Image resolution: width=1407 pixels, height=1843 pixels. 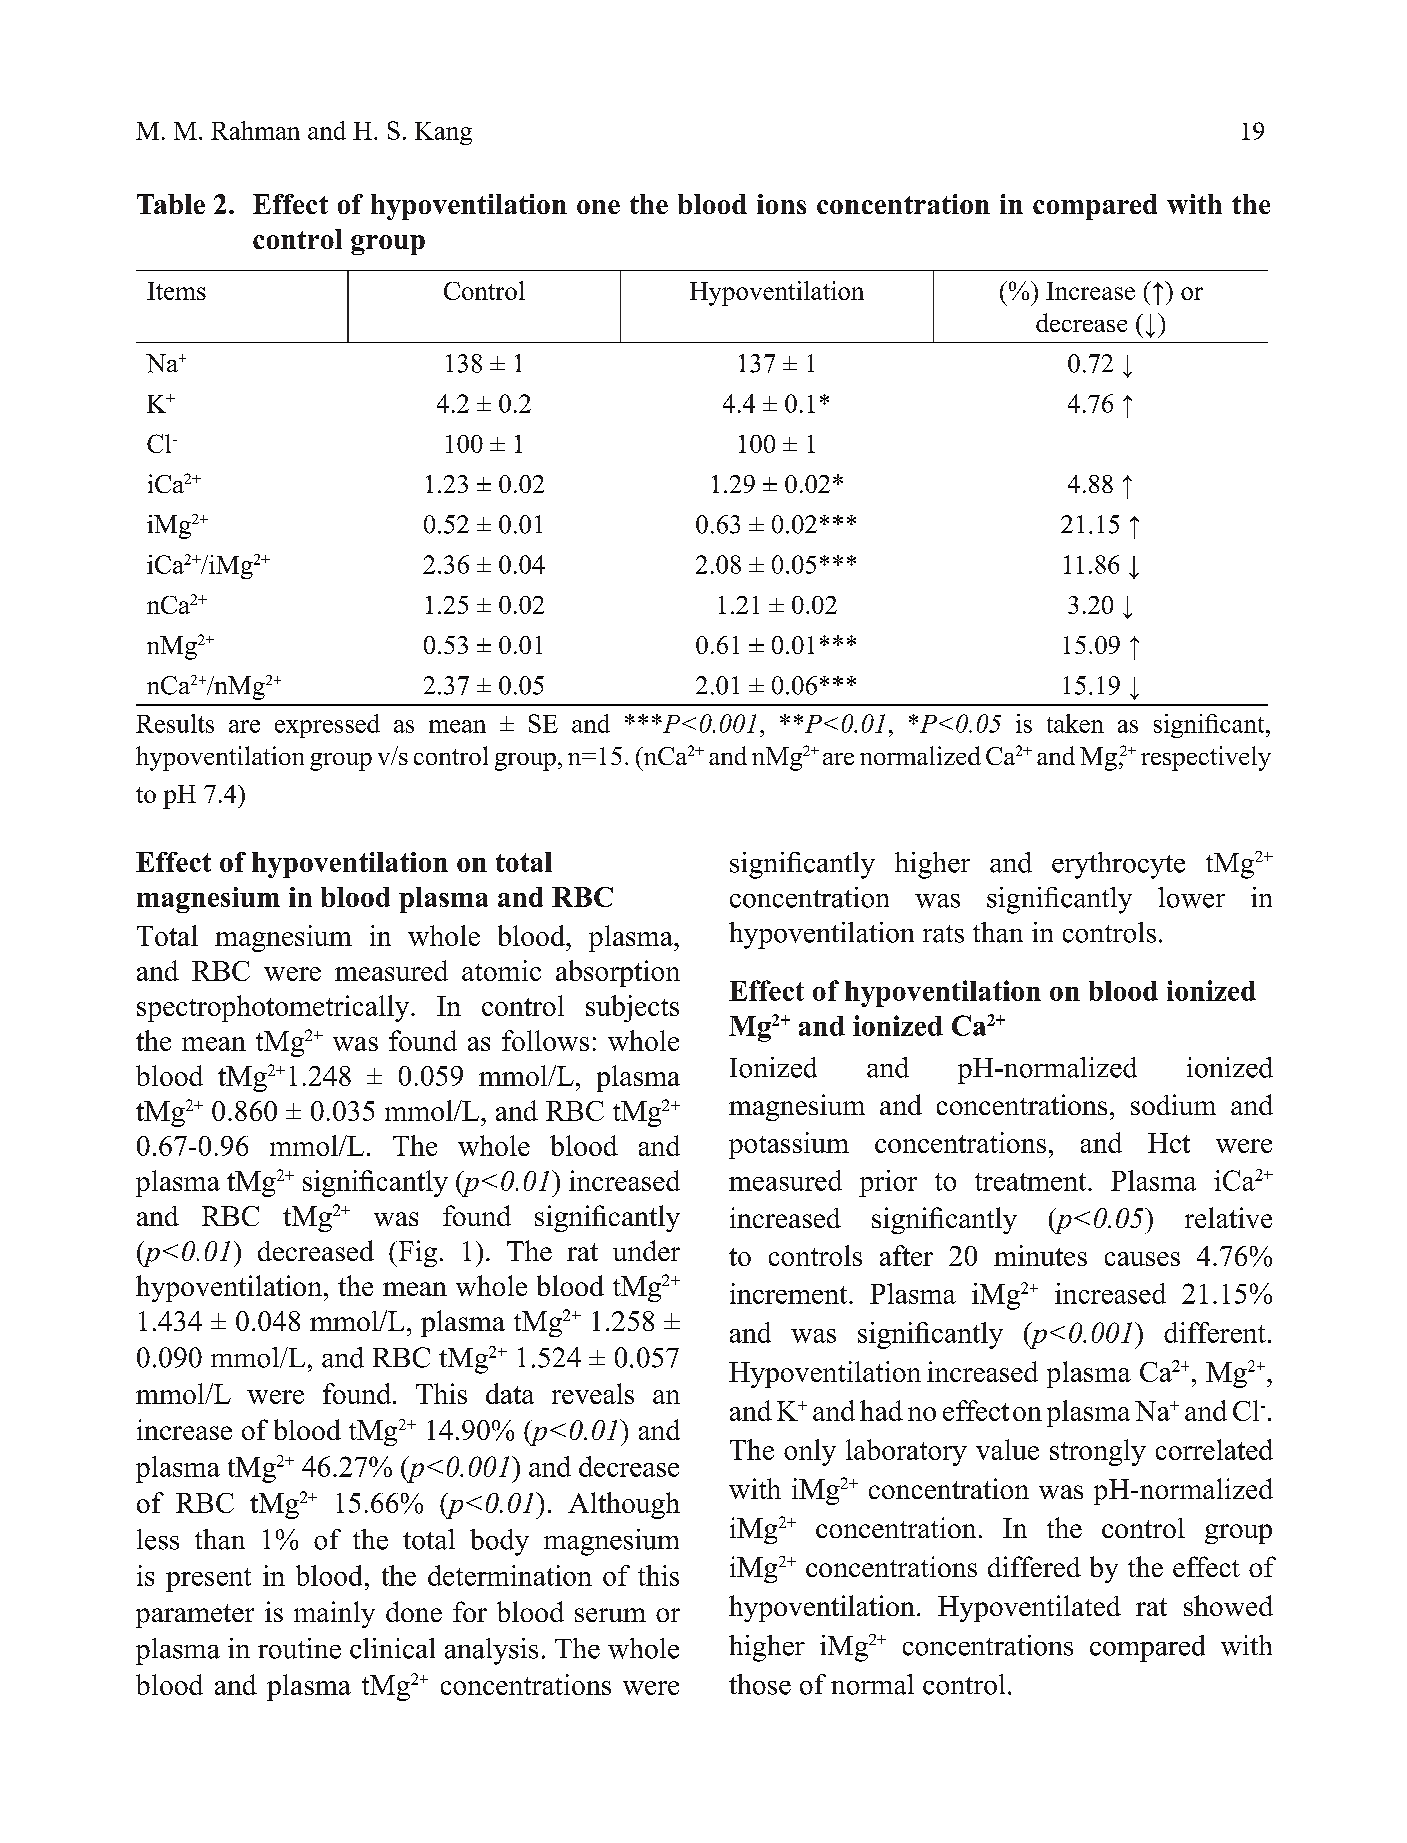 I want to click on taken, so click(x=1075, y=723).
